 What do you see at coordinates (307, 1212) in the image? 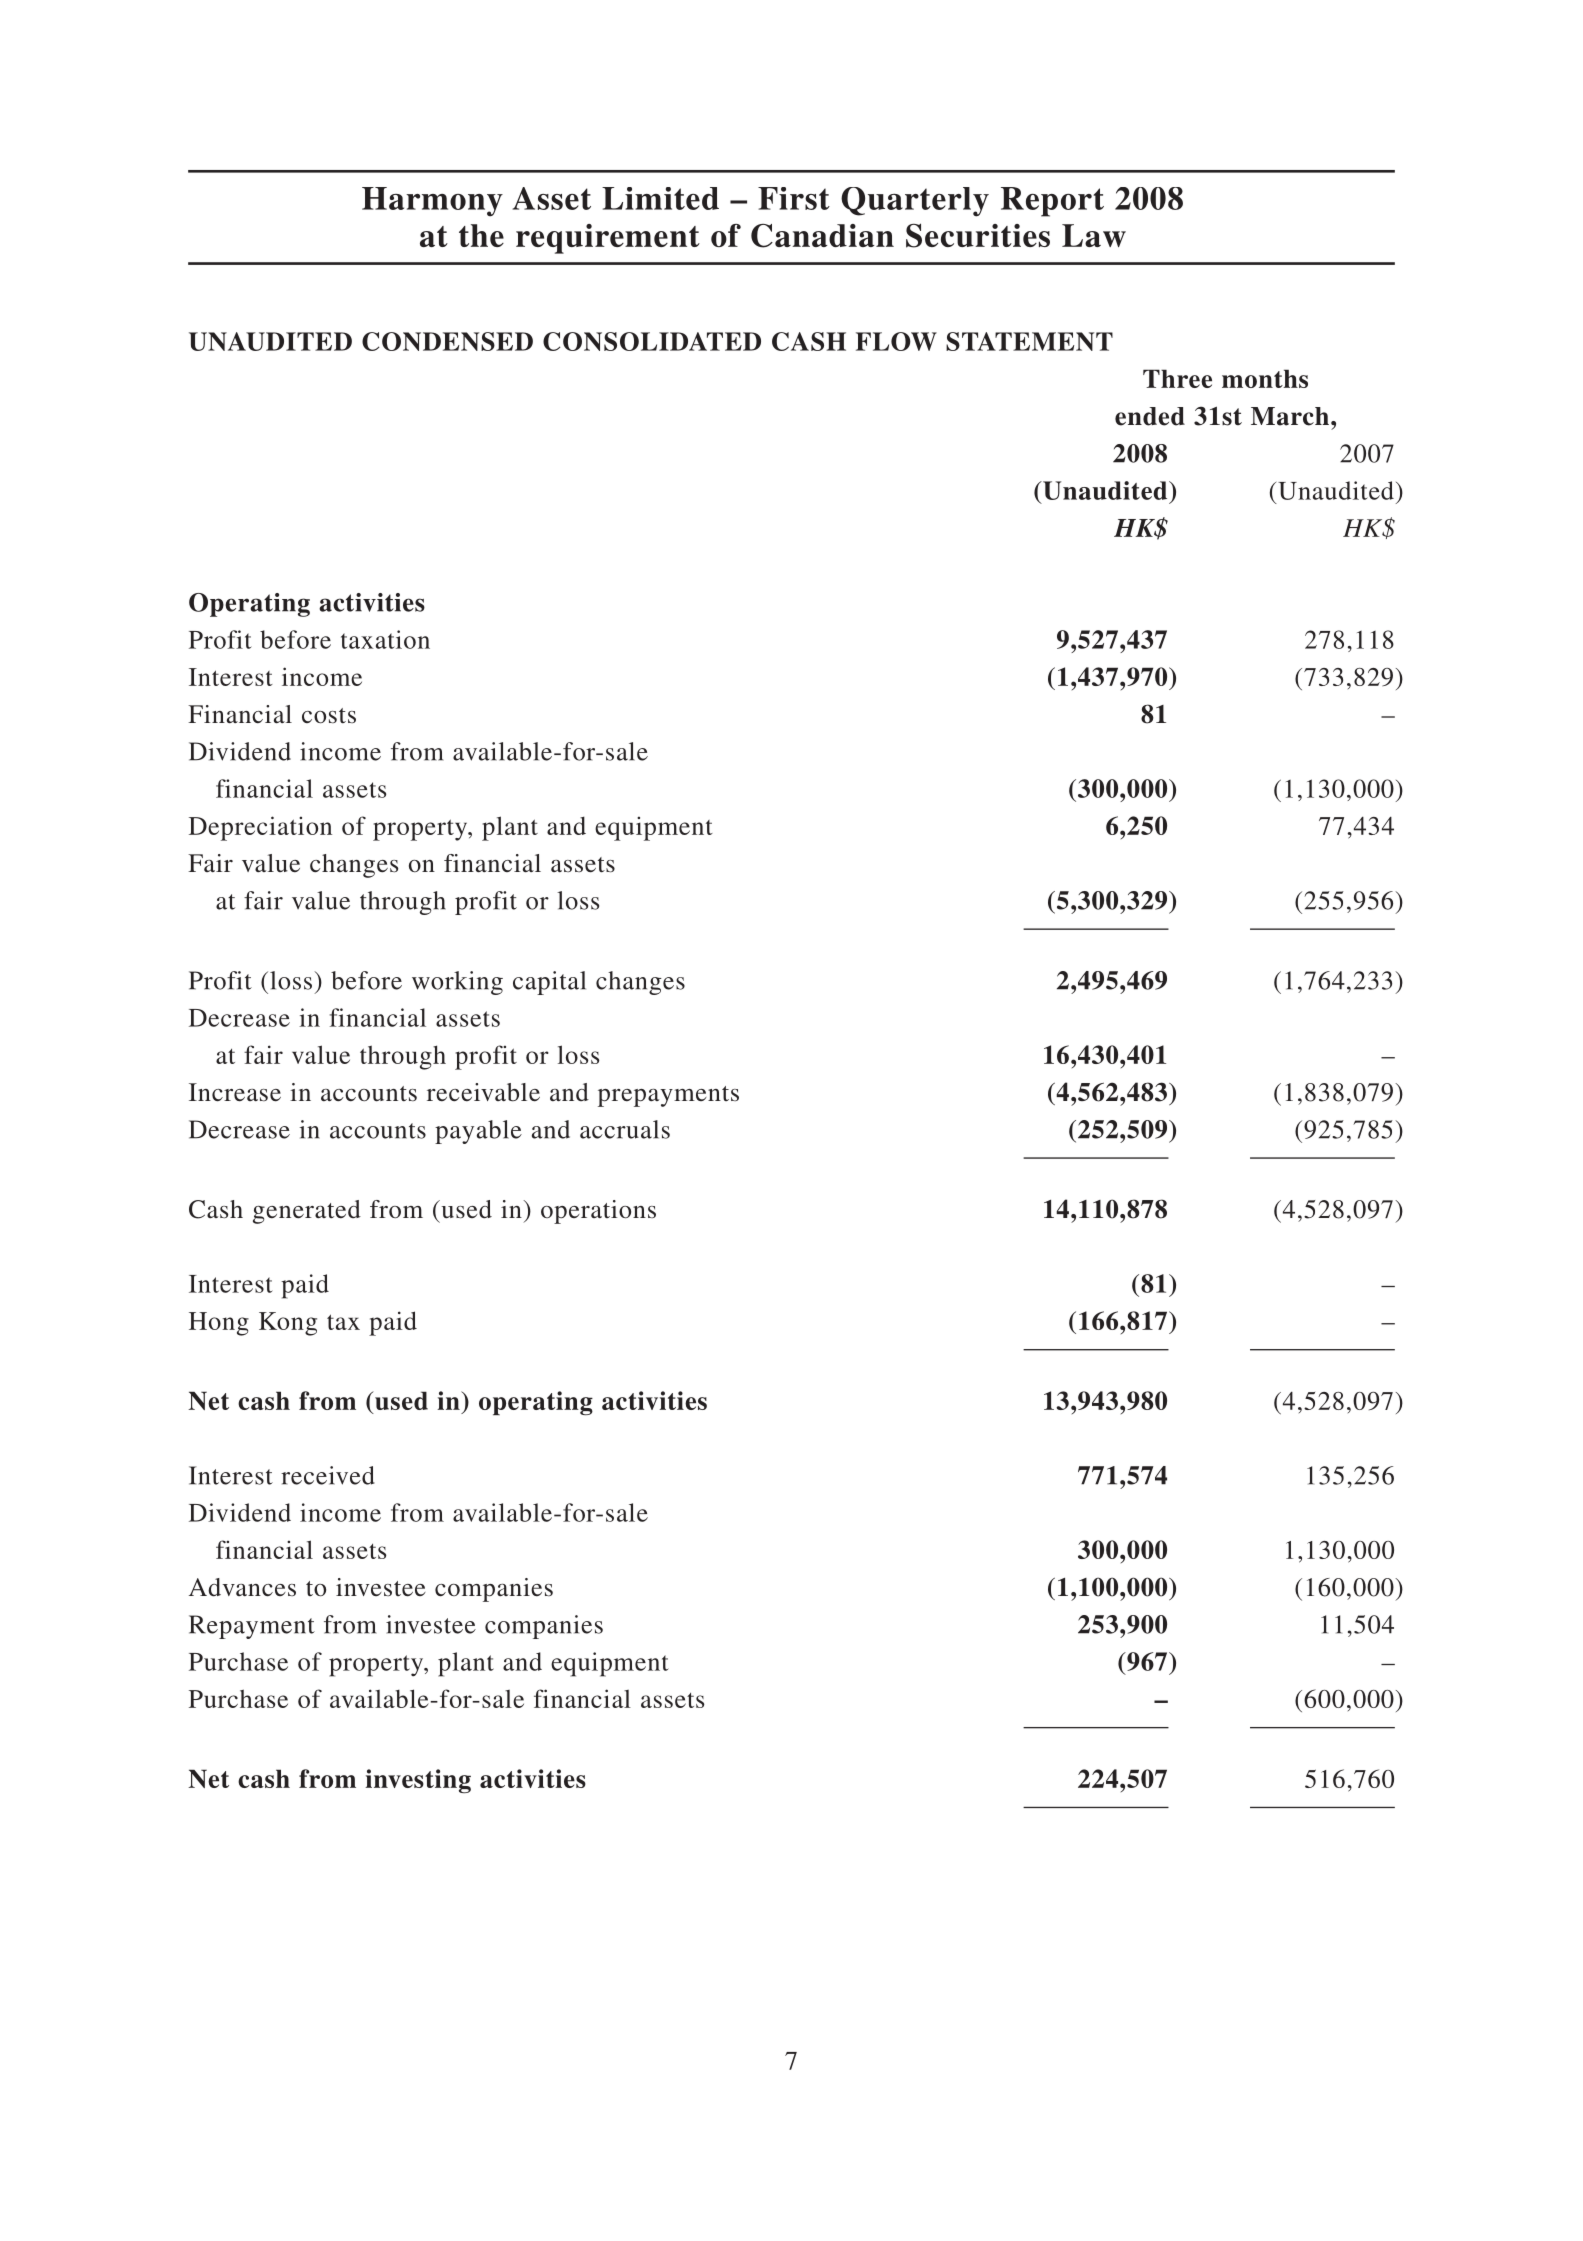
I see `generated` at bounding box center [307, 1212].
